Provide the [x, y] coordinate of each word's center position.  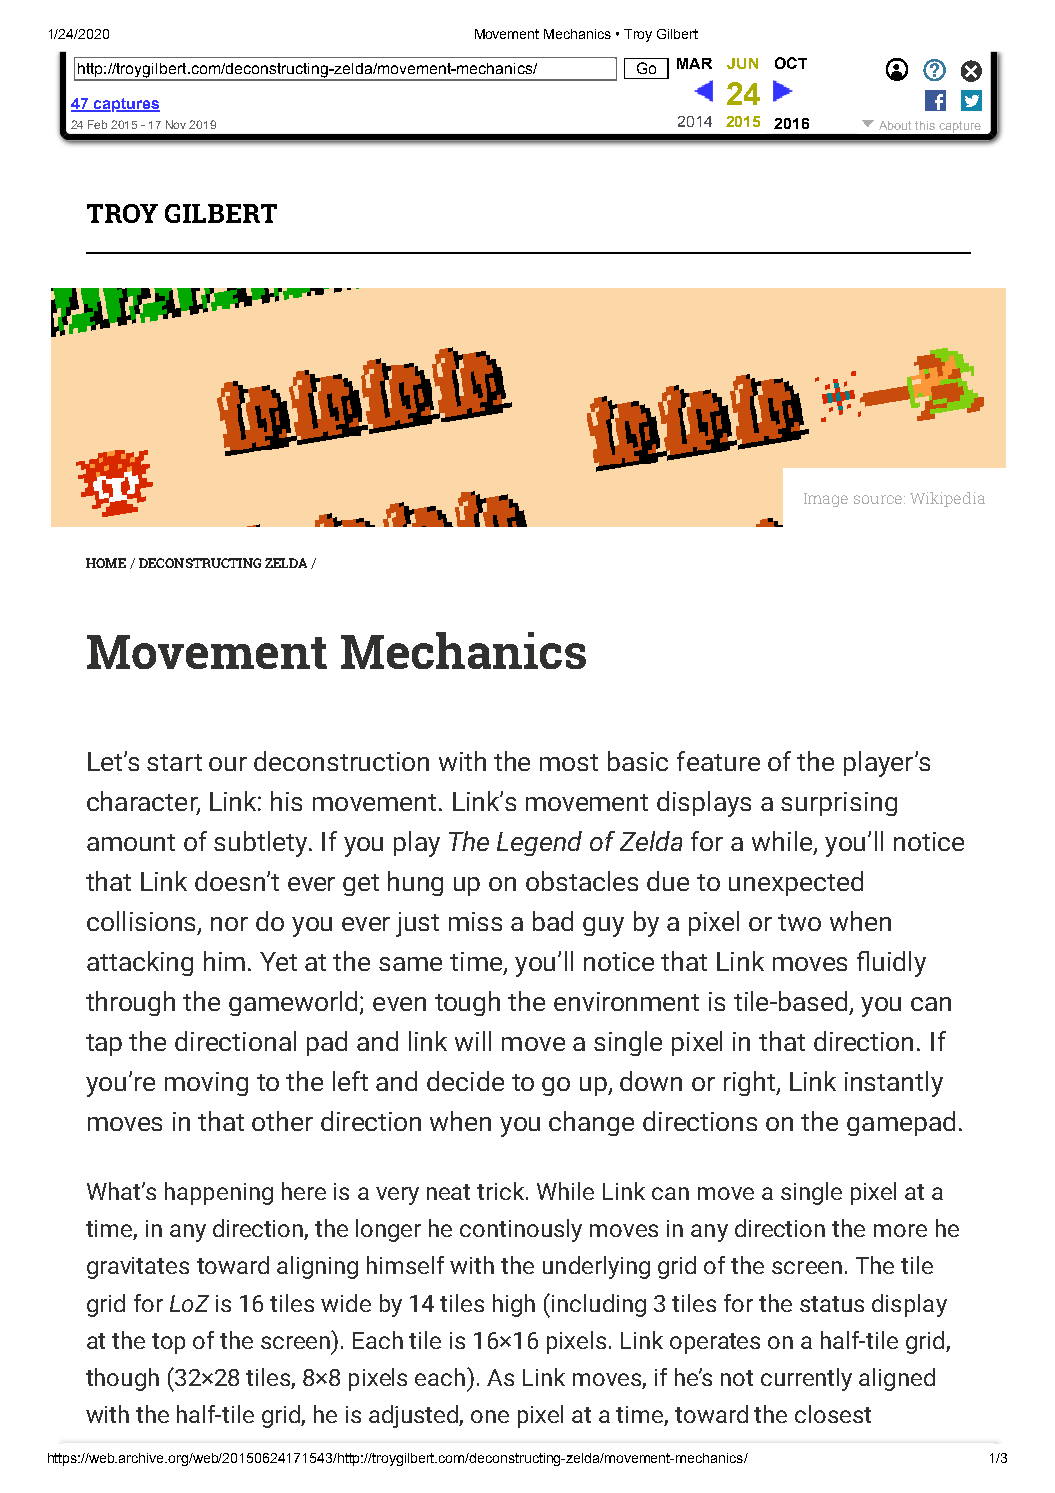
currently [806, 1379]
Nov [176, 124]
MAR [694, 63]
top [168, 1343]
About [895, 125]
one [490, 1416]
